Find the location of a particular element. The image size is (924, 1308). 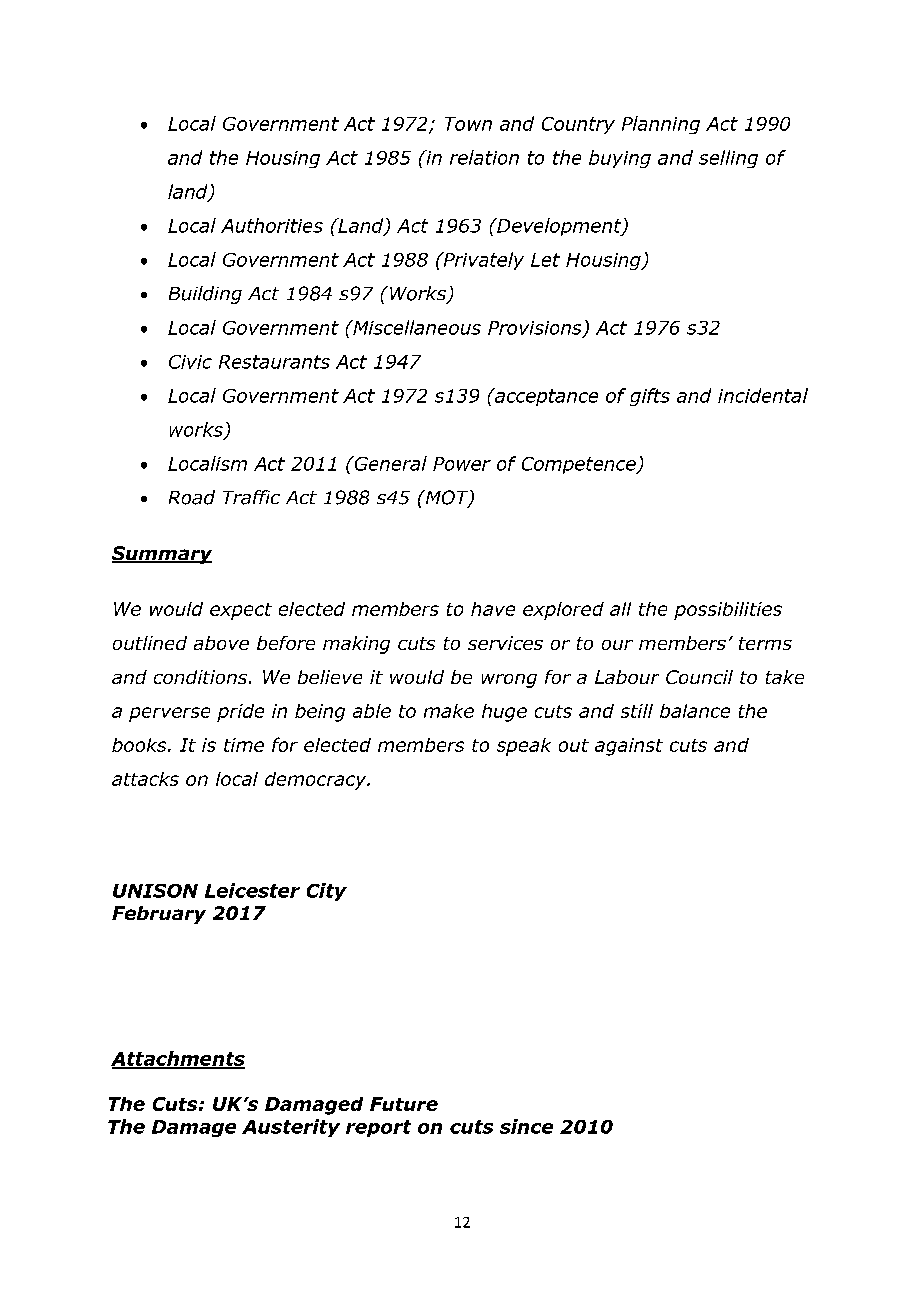

Future is located at coordinates (404, 1104).
